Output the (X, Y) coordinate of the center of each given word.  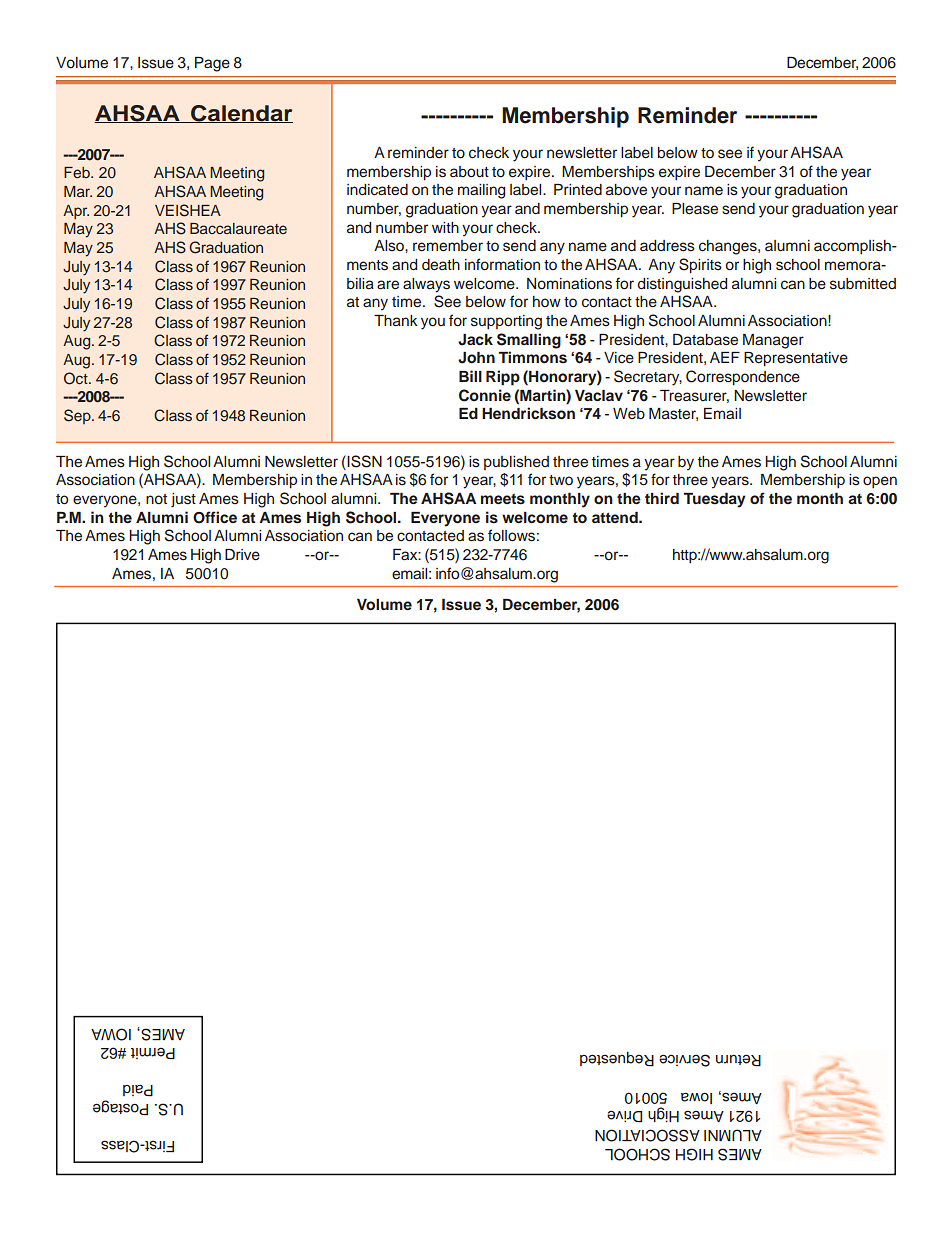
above (626, 190)
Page (212, 64)
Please (695, 209)
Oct (77, 378)
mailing (481, 191)
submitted (863, 284)
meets (503, 499)
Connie (485, 395)
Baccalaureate (238, 228)
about (469, 172)
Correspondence (743, 378)
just (183, 500)
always (426, 285)
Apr (76, 212)
